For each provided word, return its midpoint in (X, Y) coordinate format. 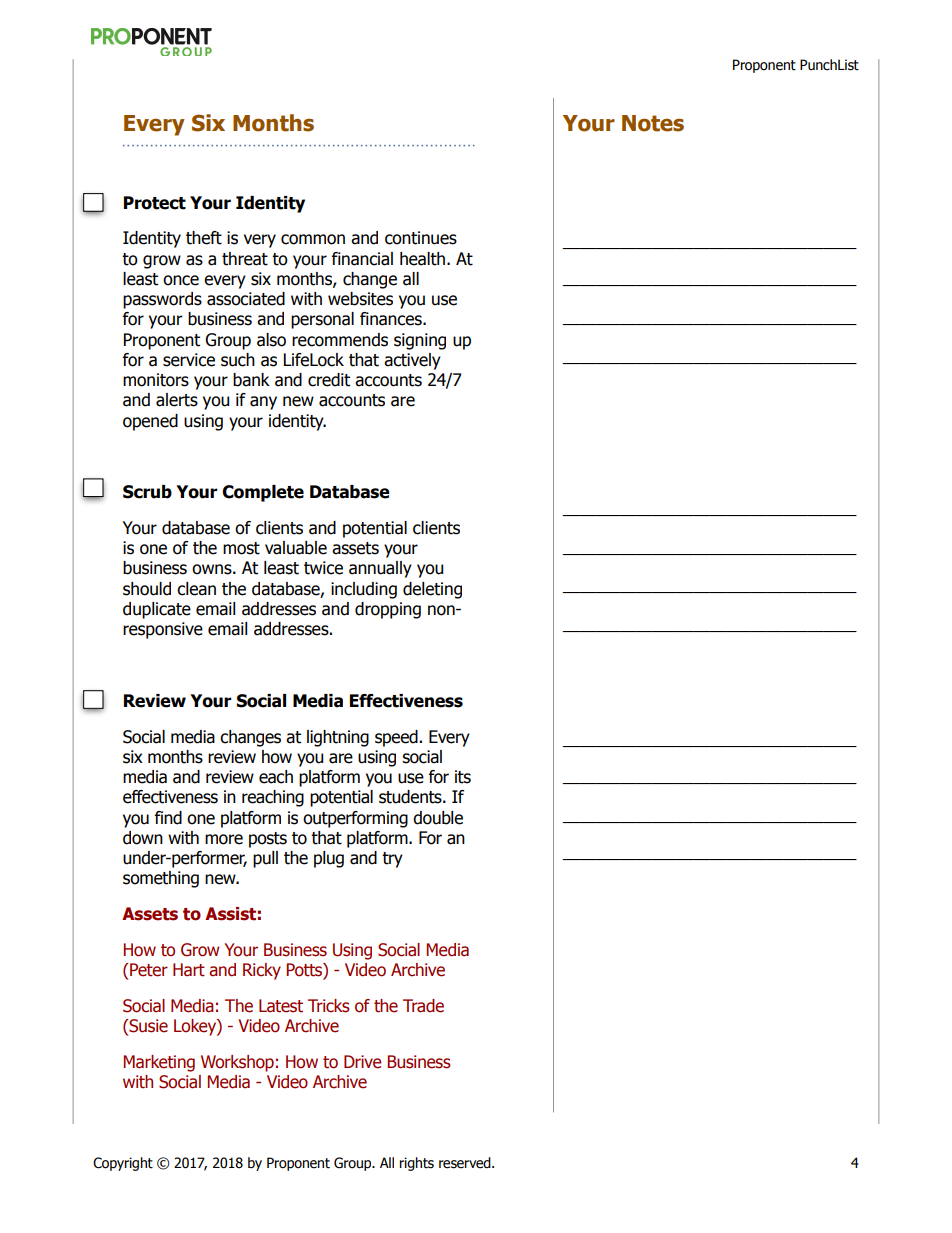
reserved (466, 1163)
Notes (653, 123)
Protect (155, 203)
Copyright (123, 1164)
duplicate (157, 610)
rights (417, 1164)
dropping (388, 610)
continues (421, 238)
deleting (432, 590)
